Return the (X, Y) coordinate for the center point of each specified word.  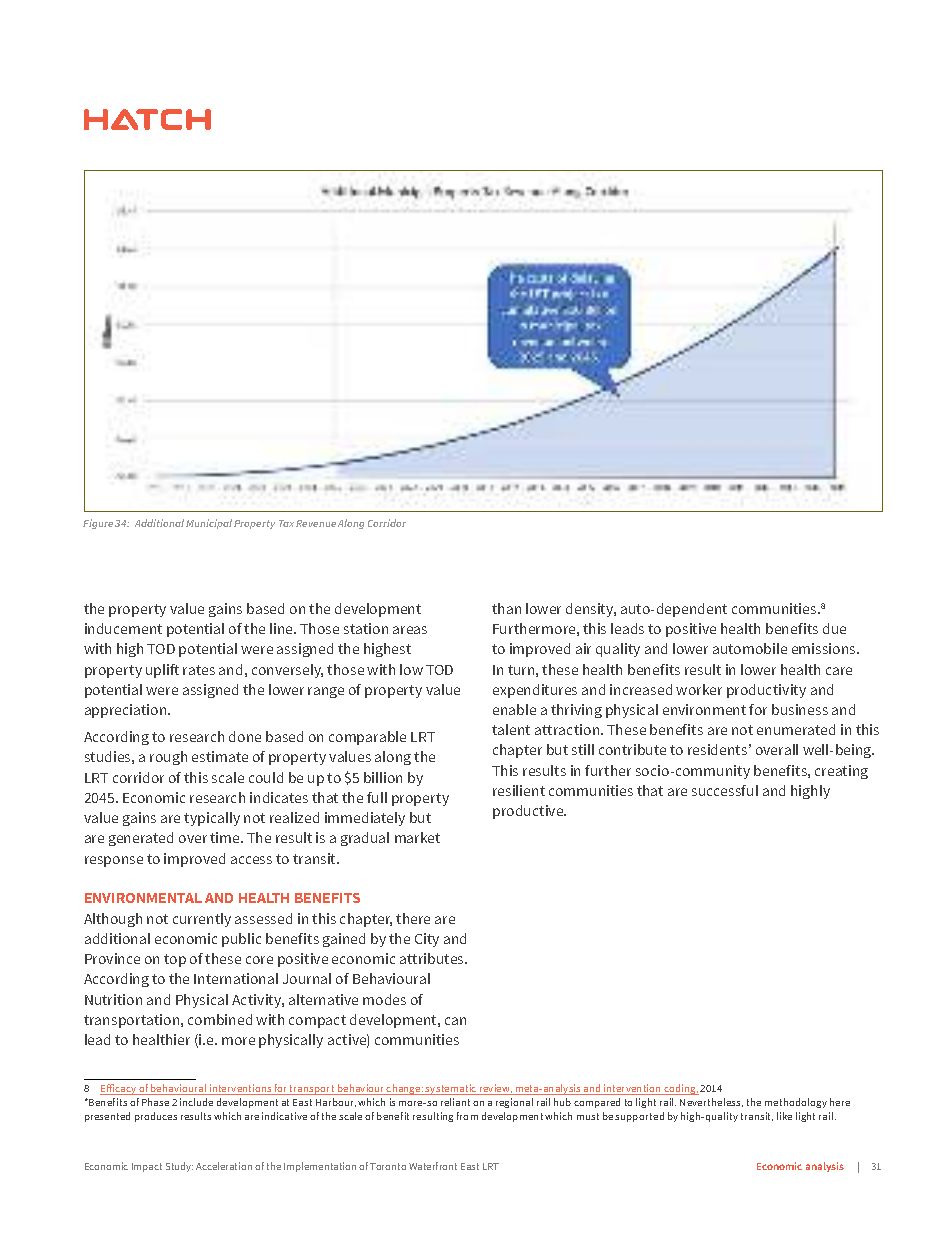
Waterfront (433, 1166)
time (226, 837)
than (506, 608)
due (834, 628)
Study (179, 1167)
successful (725, 790)
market (417, 837)
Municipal (209, 524)
